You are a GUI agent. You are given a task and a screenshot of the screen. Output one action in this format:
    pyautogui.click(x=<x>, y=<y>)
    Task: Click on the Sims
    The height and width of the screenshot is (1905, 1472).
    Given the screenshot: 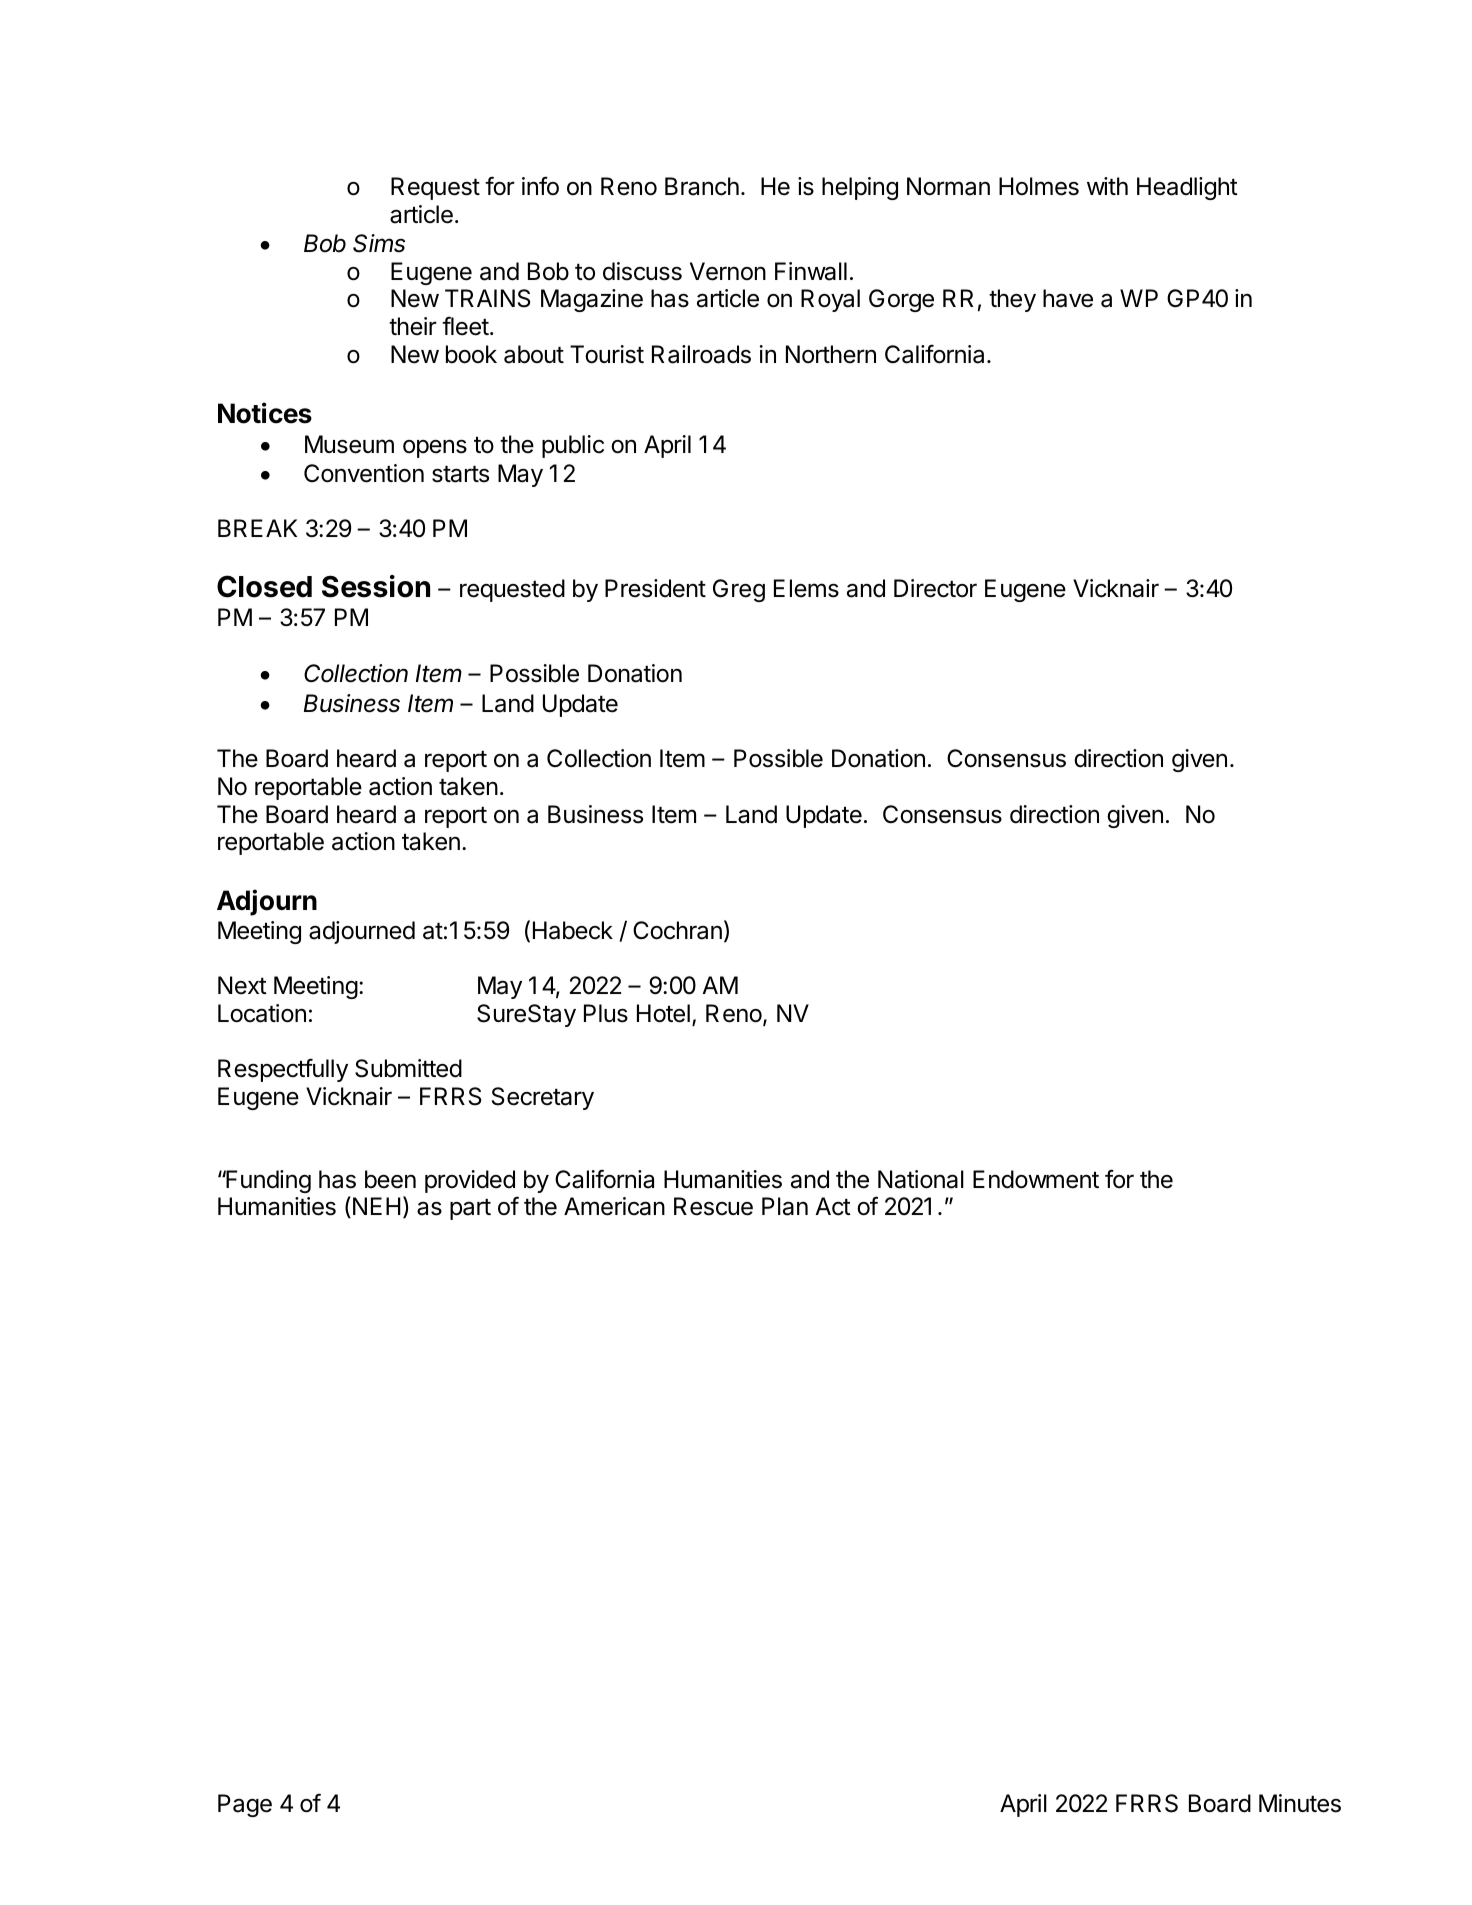 What is the action you would take?
    pyautogui.click(x=379, y=243)
